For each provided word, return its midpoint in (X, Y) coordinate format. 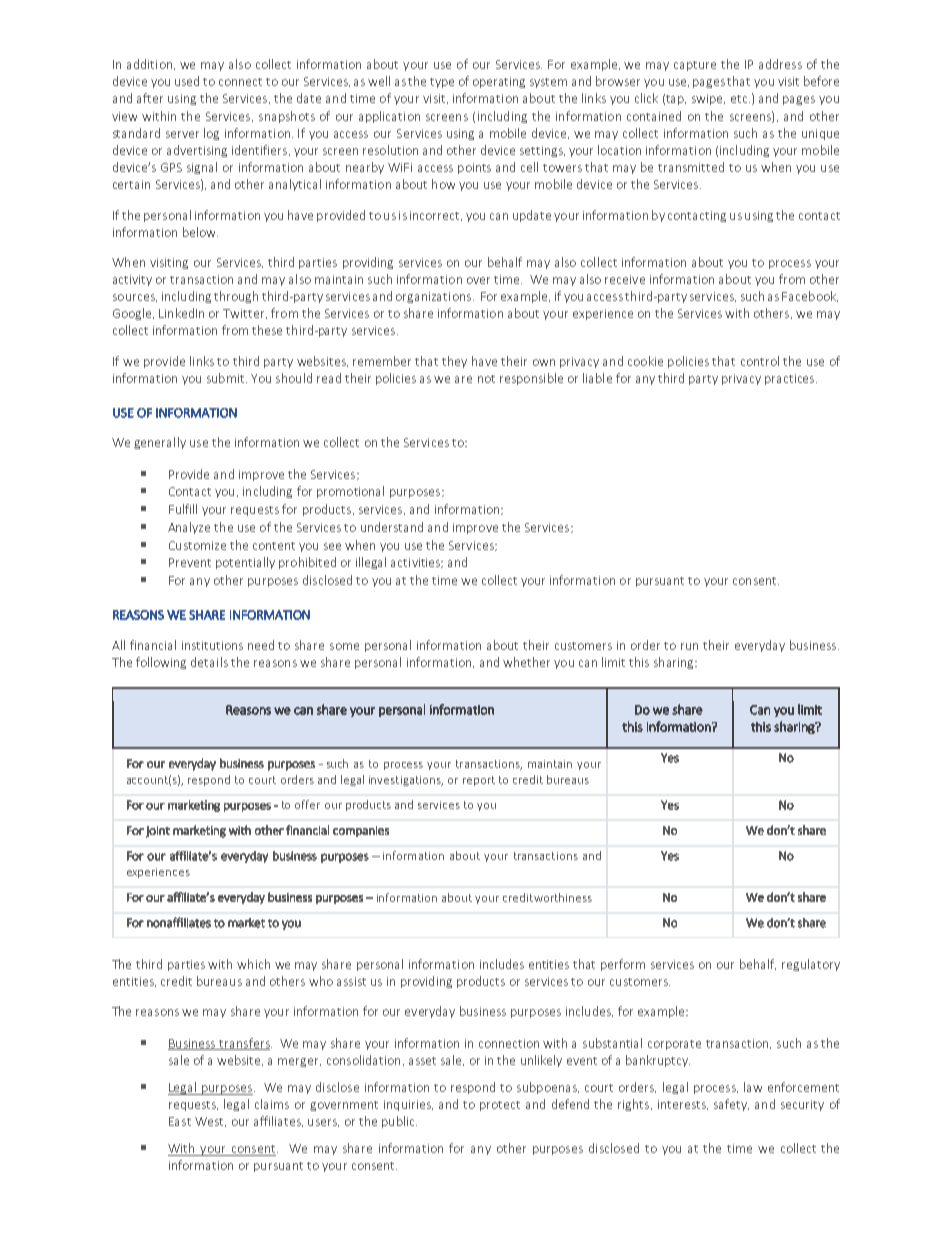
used (187, 81)
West (210, 1122)
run (689, 646)
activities (417, 563)
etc (740, 99)
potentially (245, 563)
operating (499, 82)
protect (500, 1106)
